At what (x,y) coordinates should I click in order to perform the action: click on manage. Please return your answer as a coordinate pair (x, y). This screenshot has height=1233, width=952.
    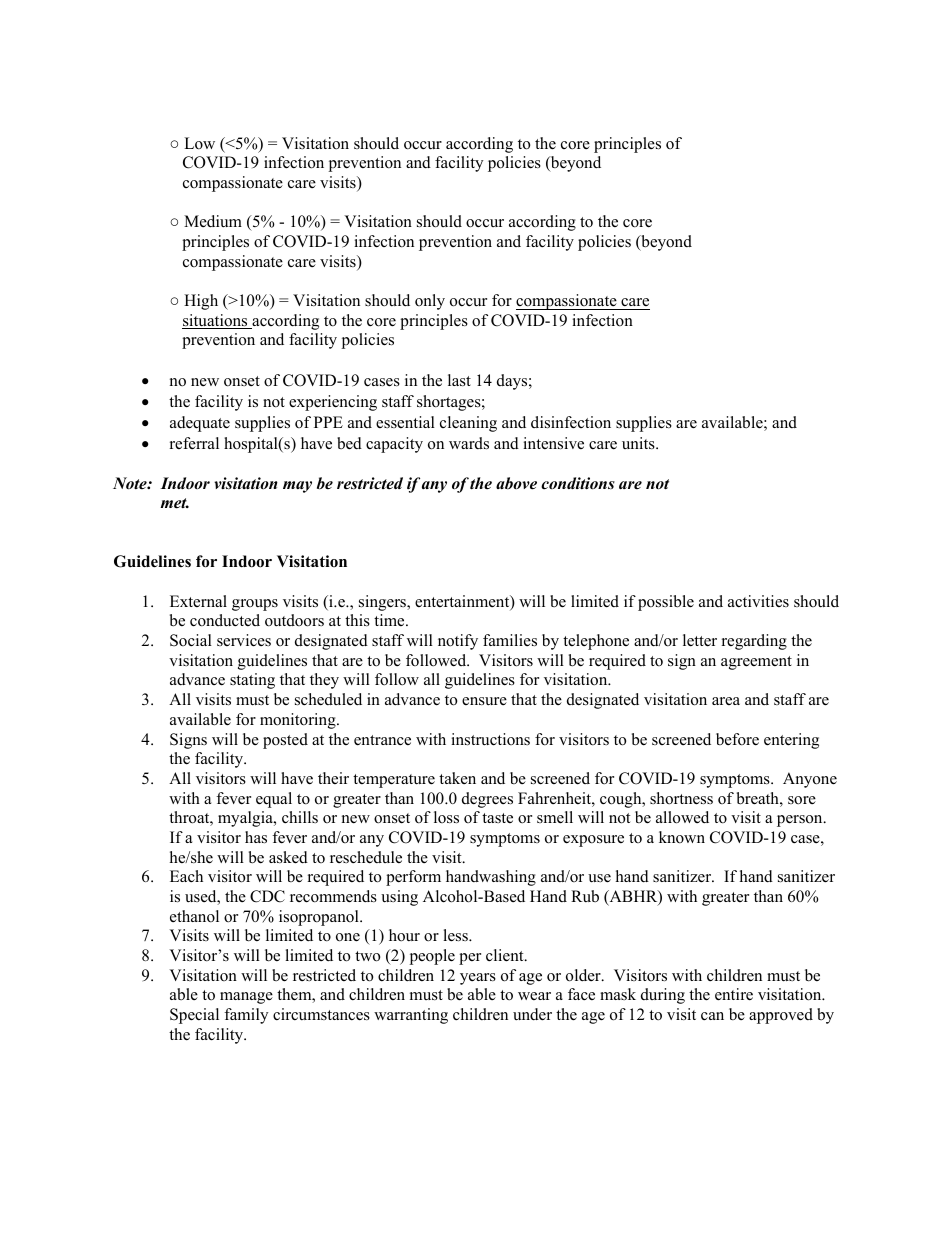
    Looking at the image, I should click on (246, 998).
